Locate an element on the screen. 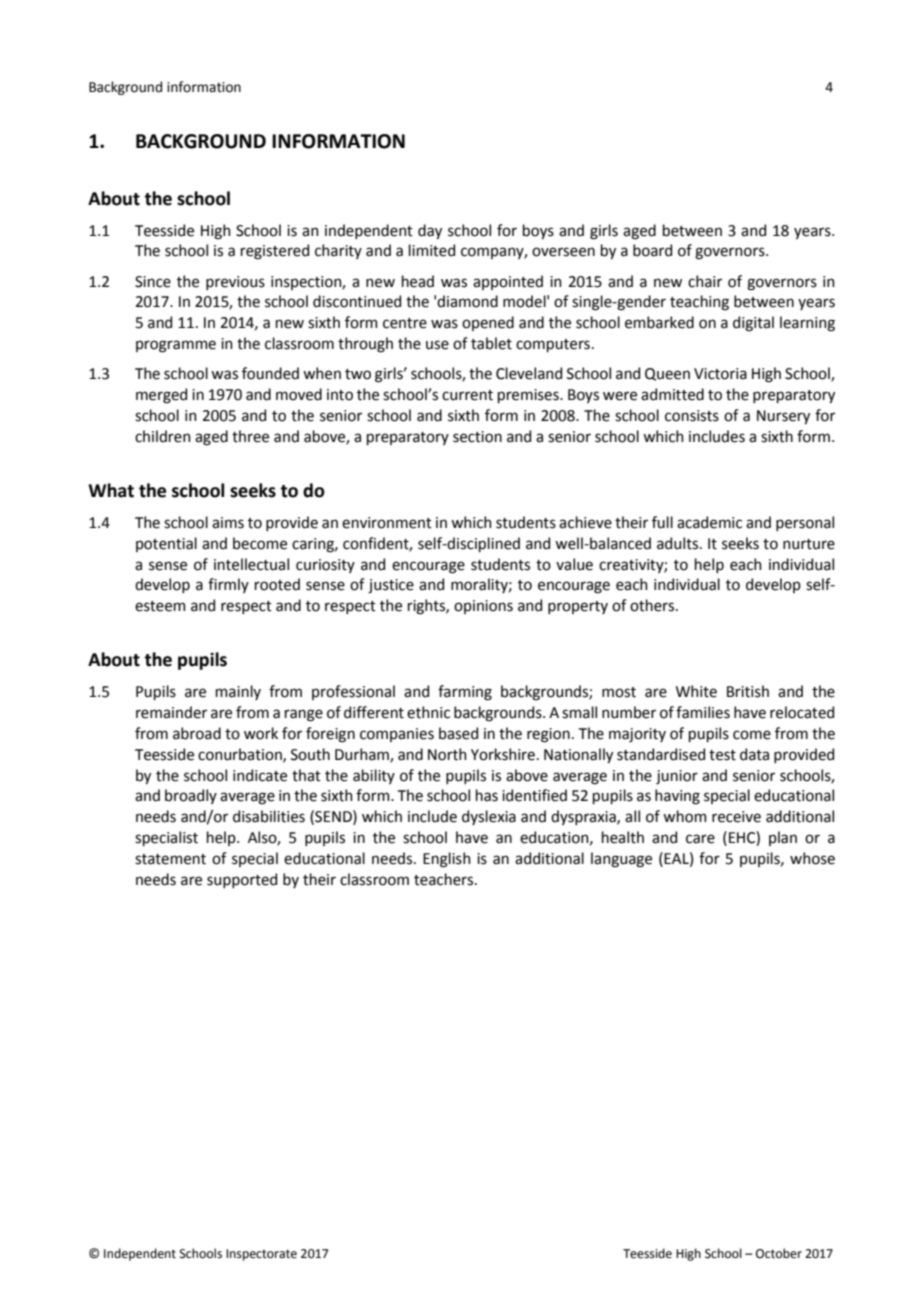 The image size is (924, 1308). supported is located at coordinates (242, 880).
